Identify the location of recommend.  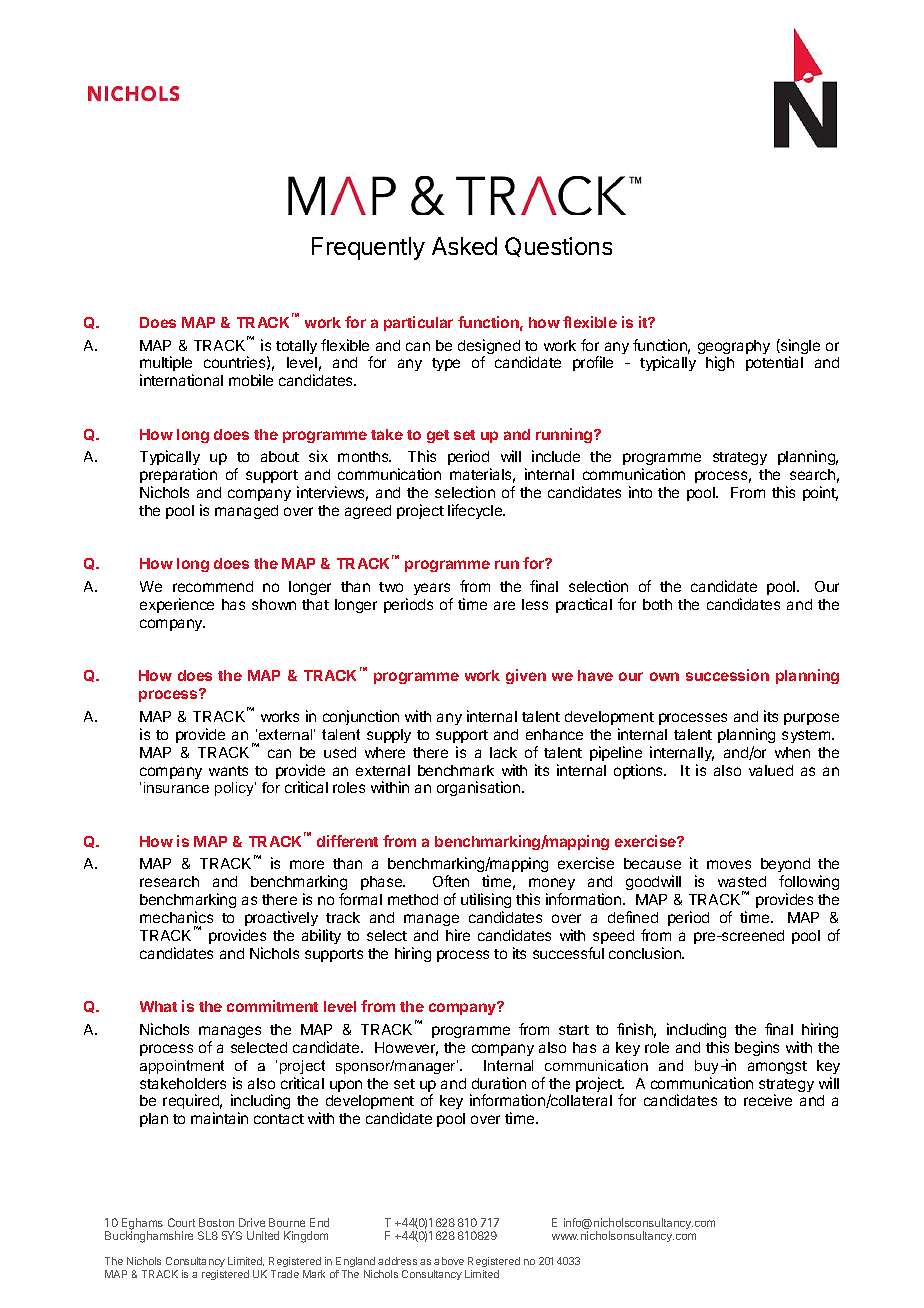
(213, 586).
